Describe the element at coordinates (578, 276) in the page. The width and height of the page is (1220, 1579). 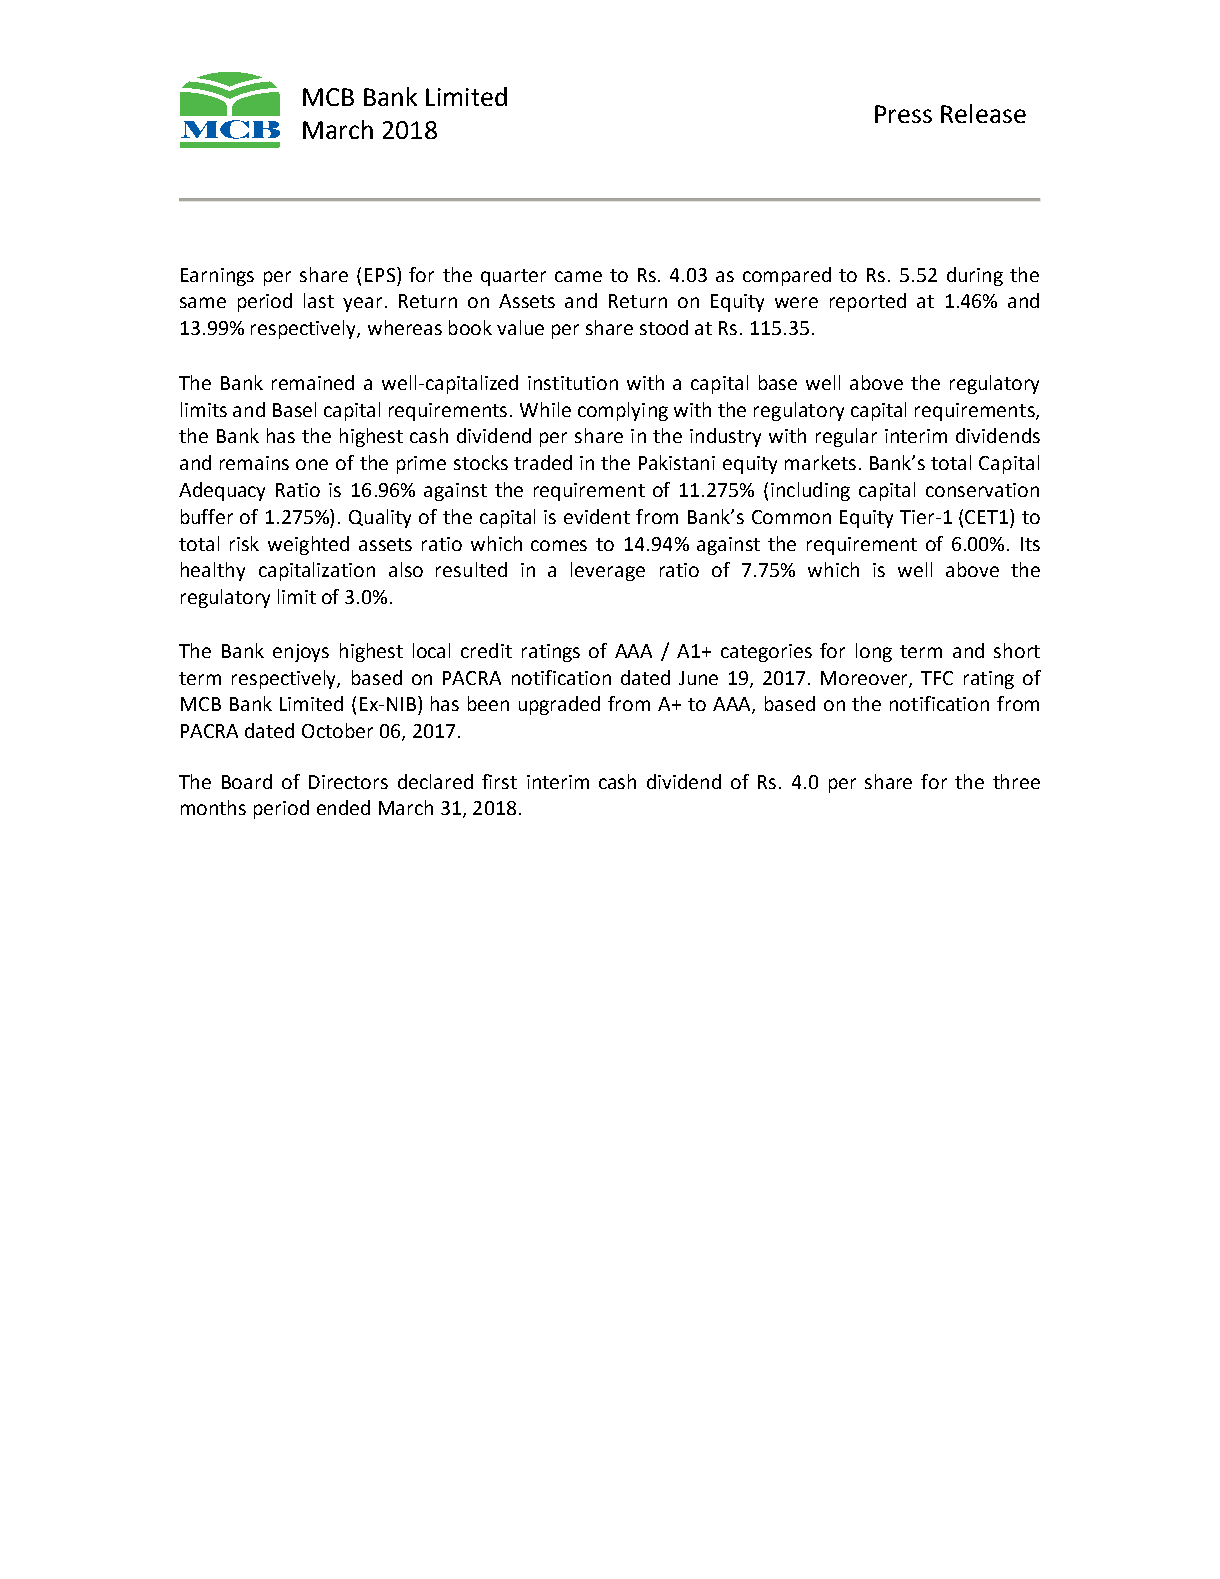
I see `came` at that location.
